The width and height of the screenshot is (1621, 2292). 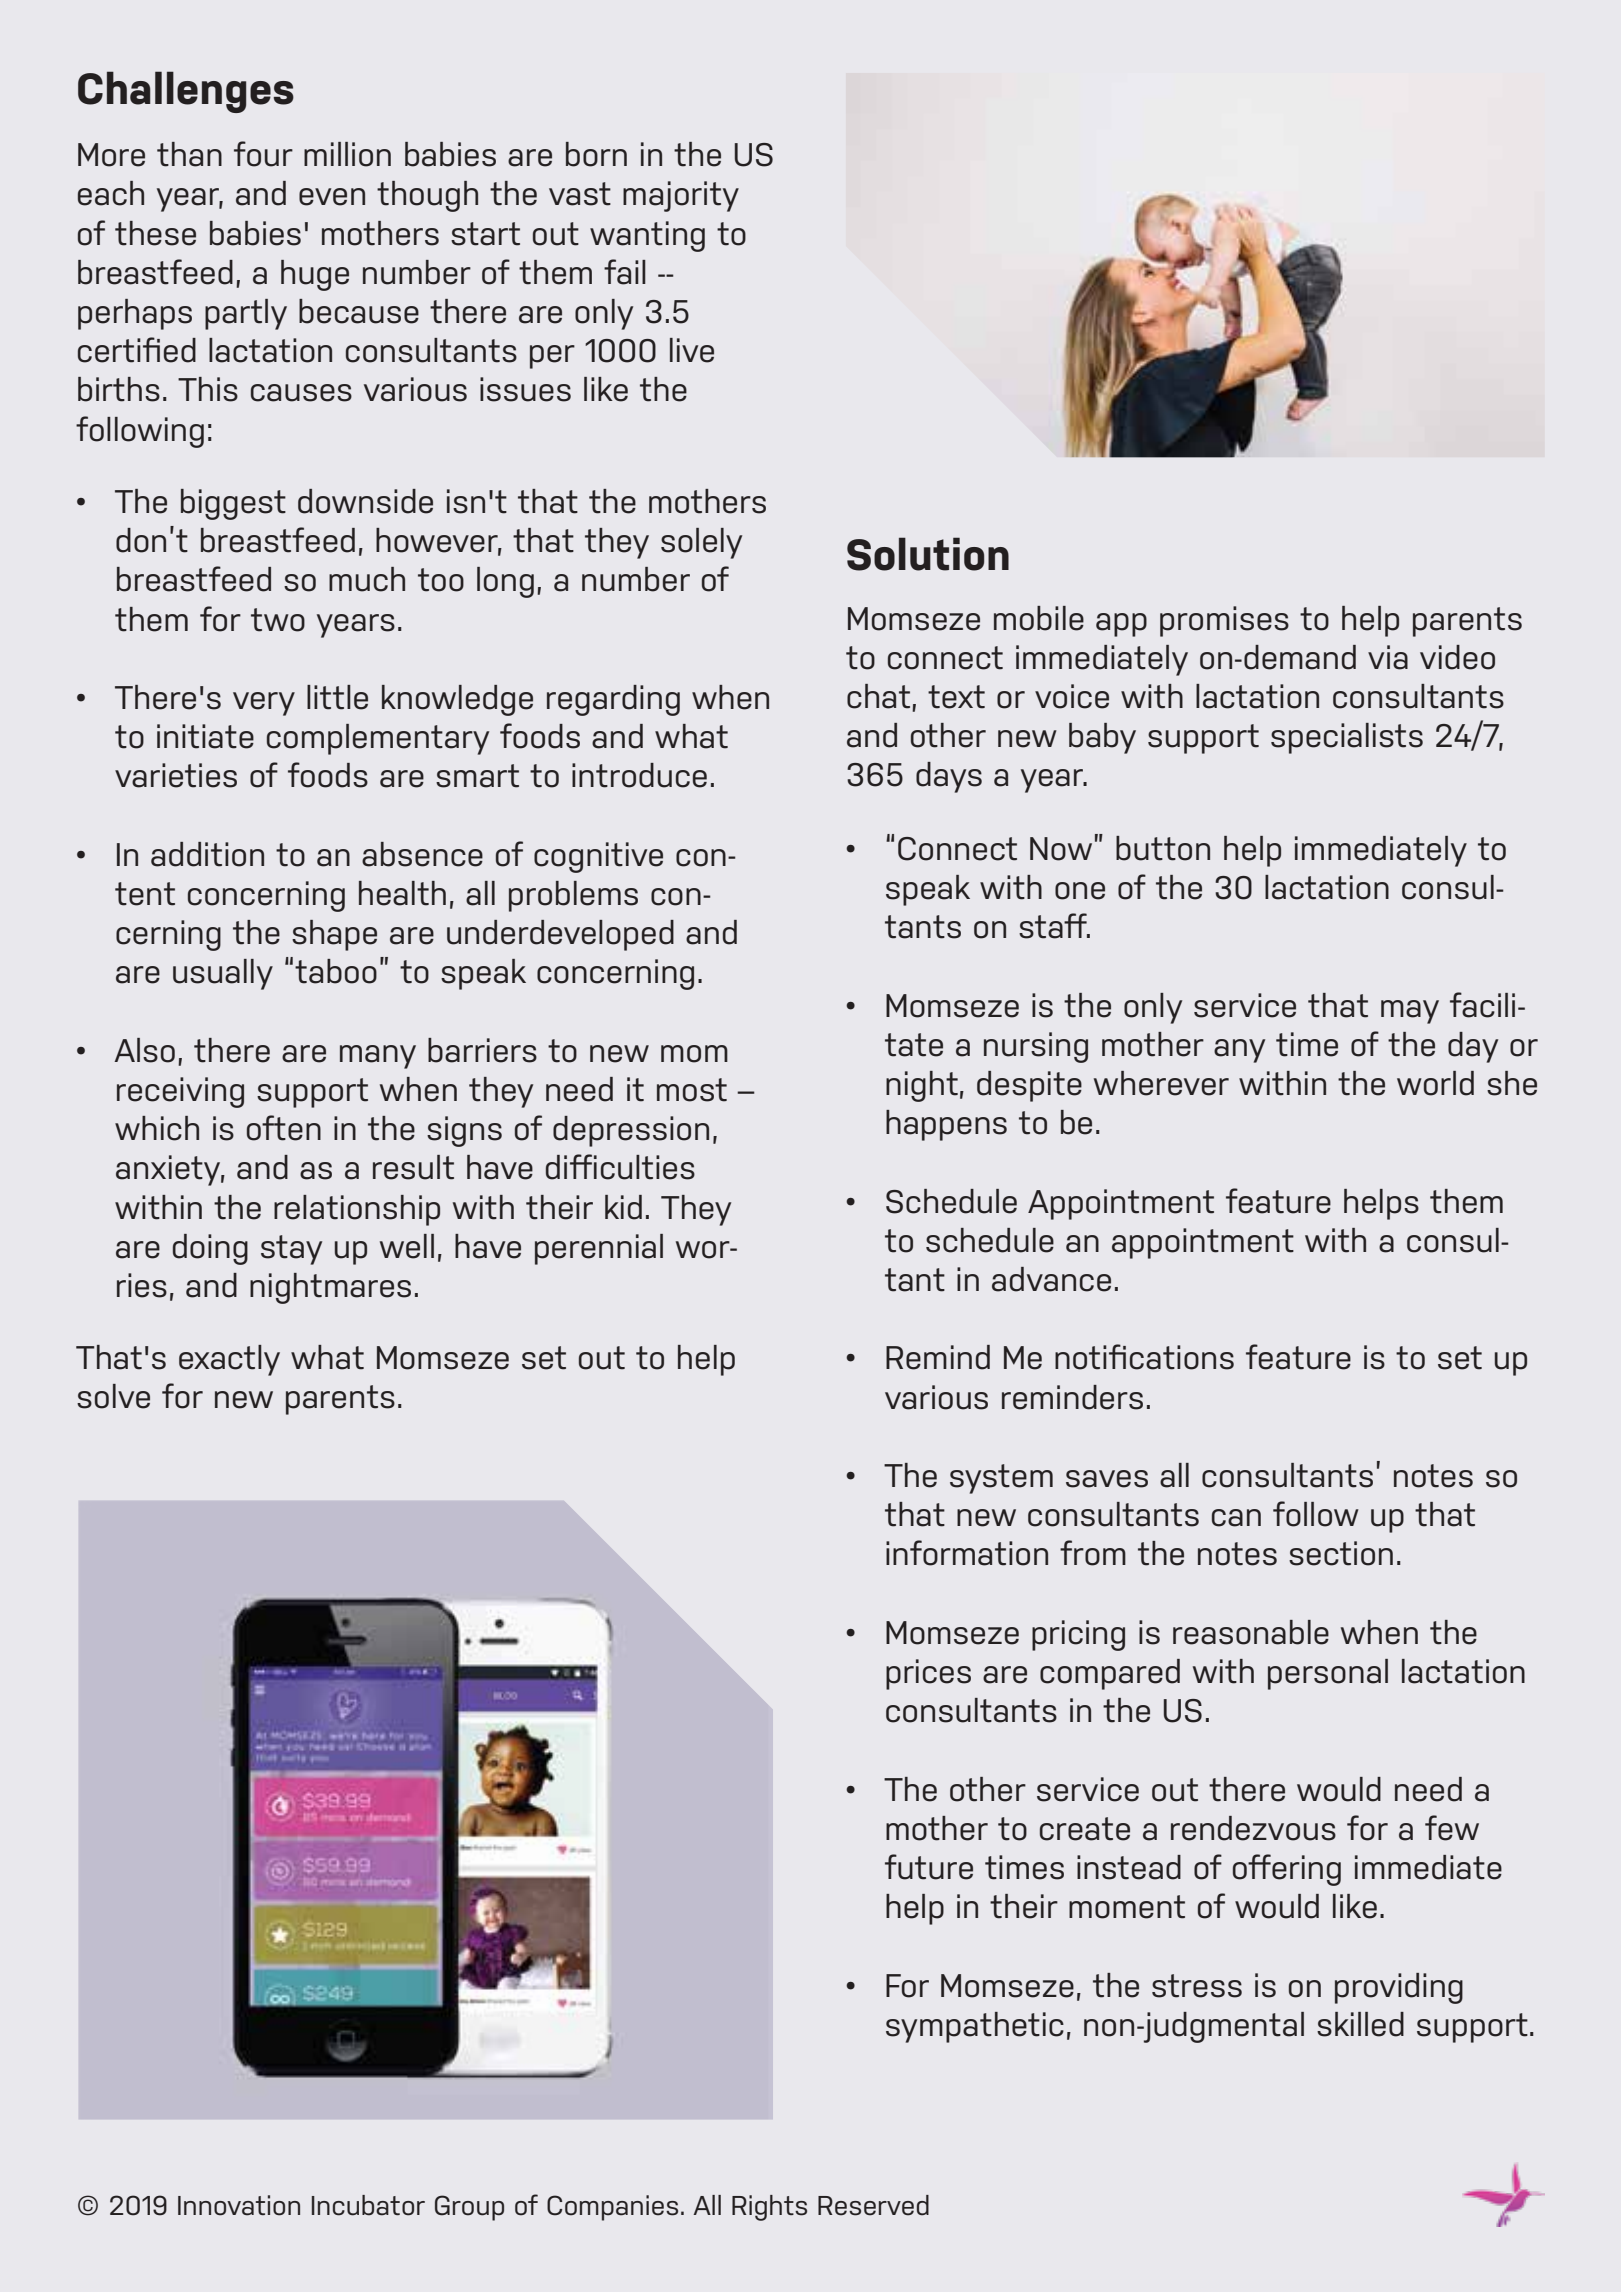 I want to click on world, so click(x=1435, y=1083).
